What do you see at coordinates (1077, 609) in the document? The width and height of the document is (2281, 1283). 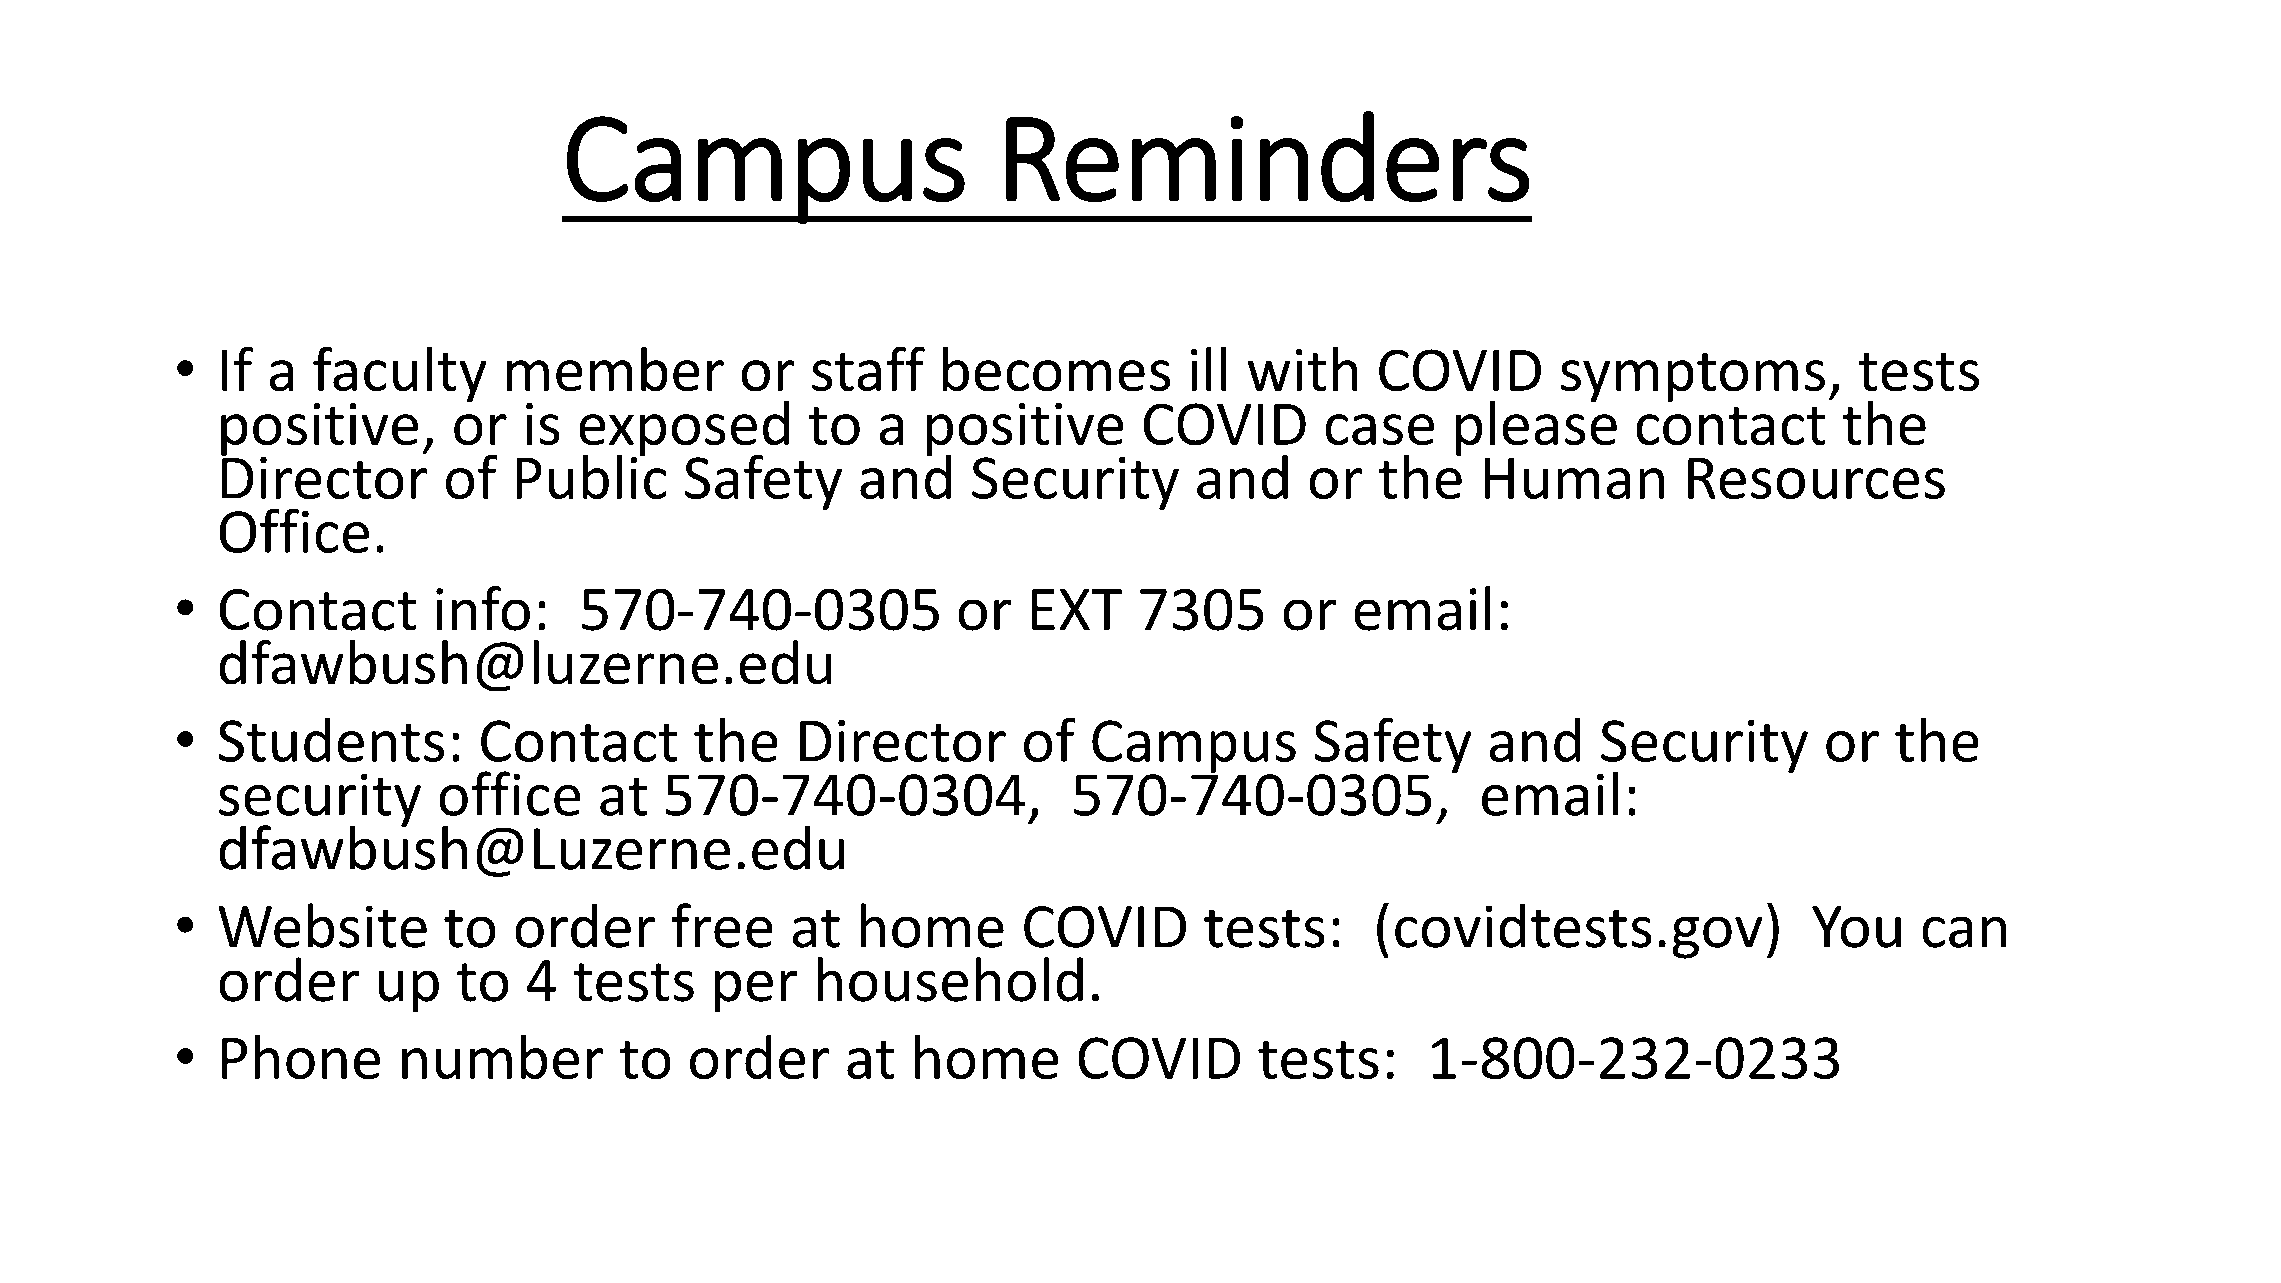 I see `EXT` at bounding box center [1077, 609].
